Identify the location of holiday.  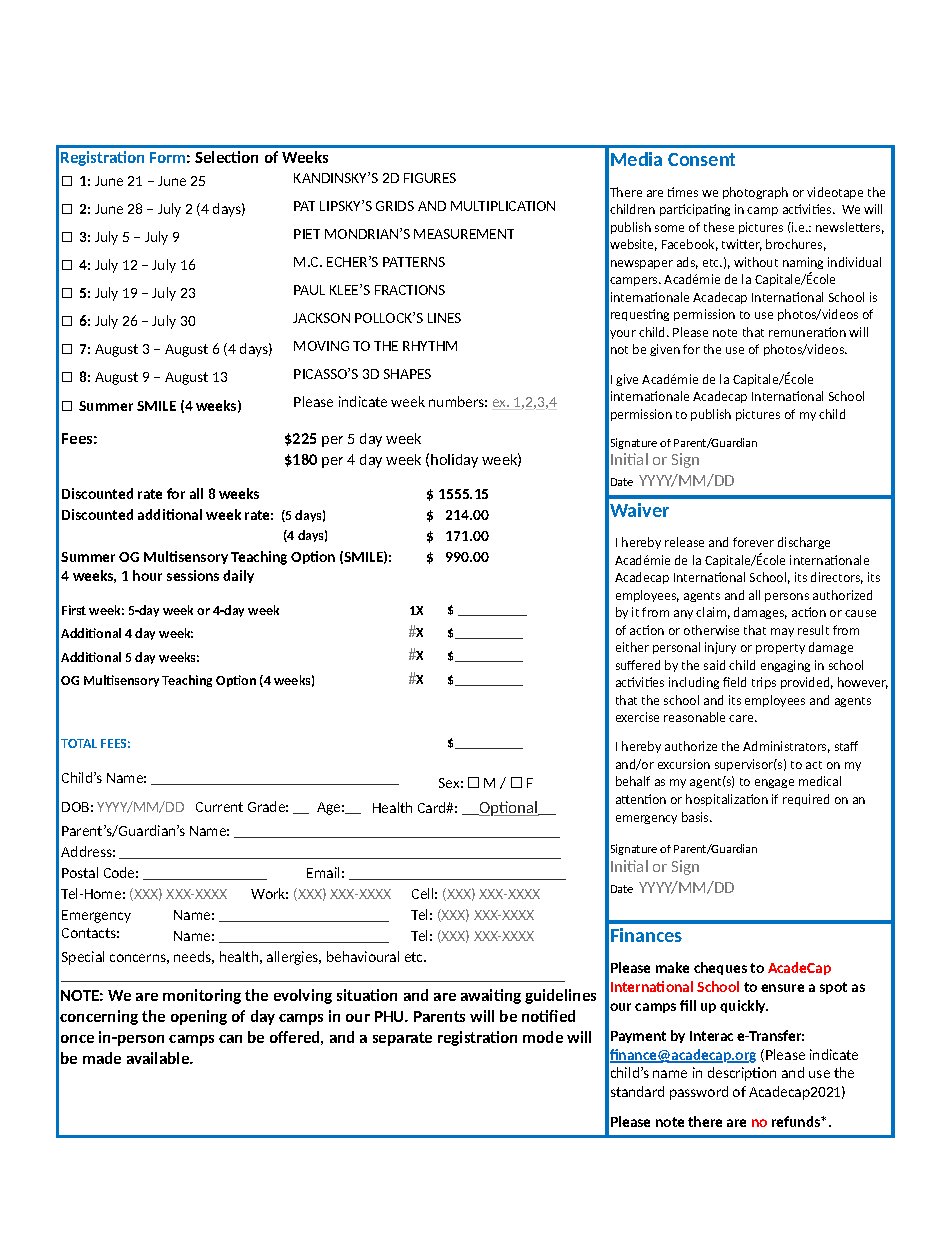
(454, 461).
